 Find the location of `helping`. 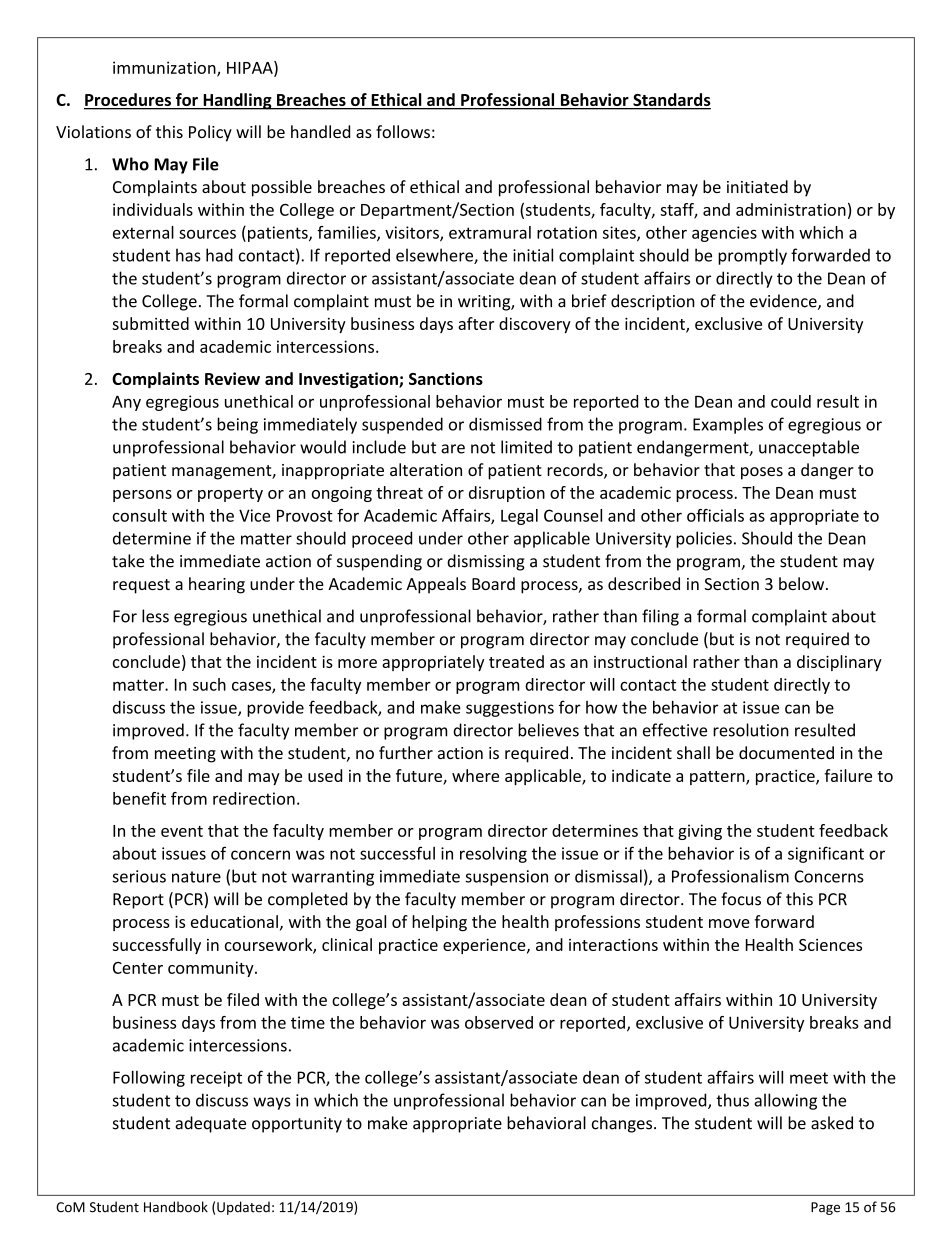

helping is located at coordinates (439, 923).
